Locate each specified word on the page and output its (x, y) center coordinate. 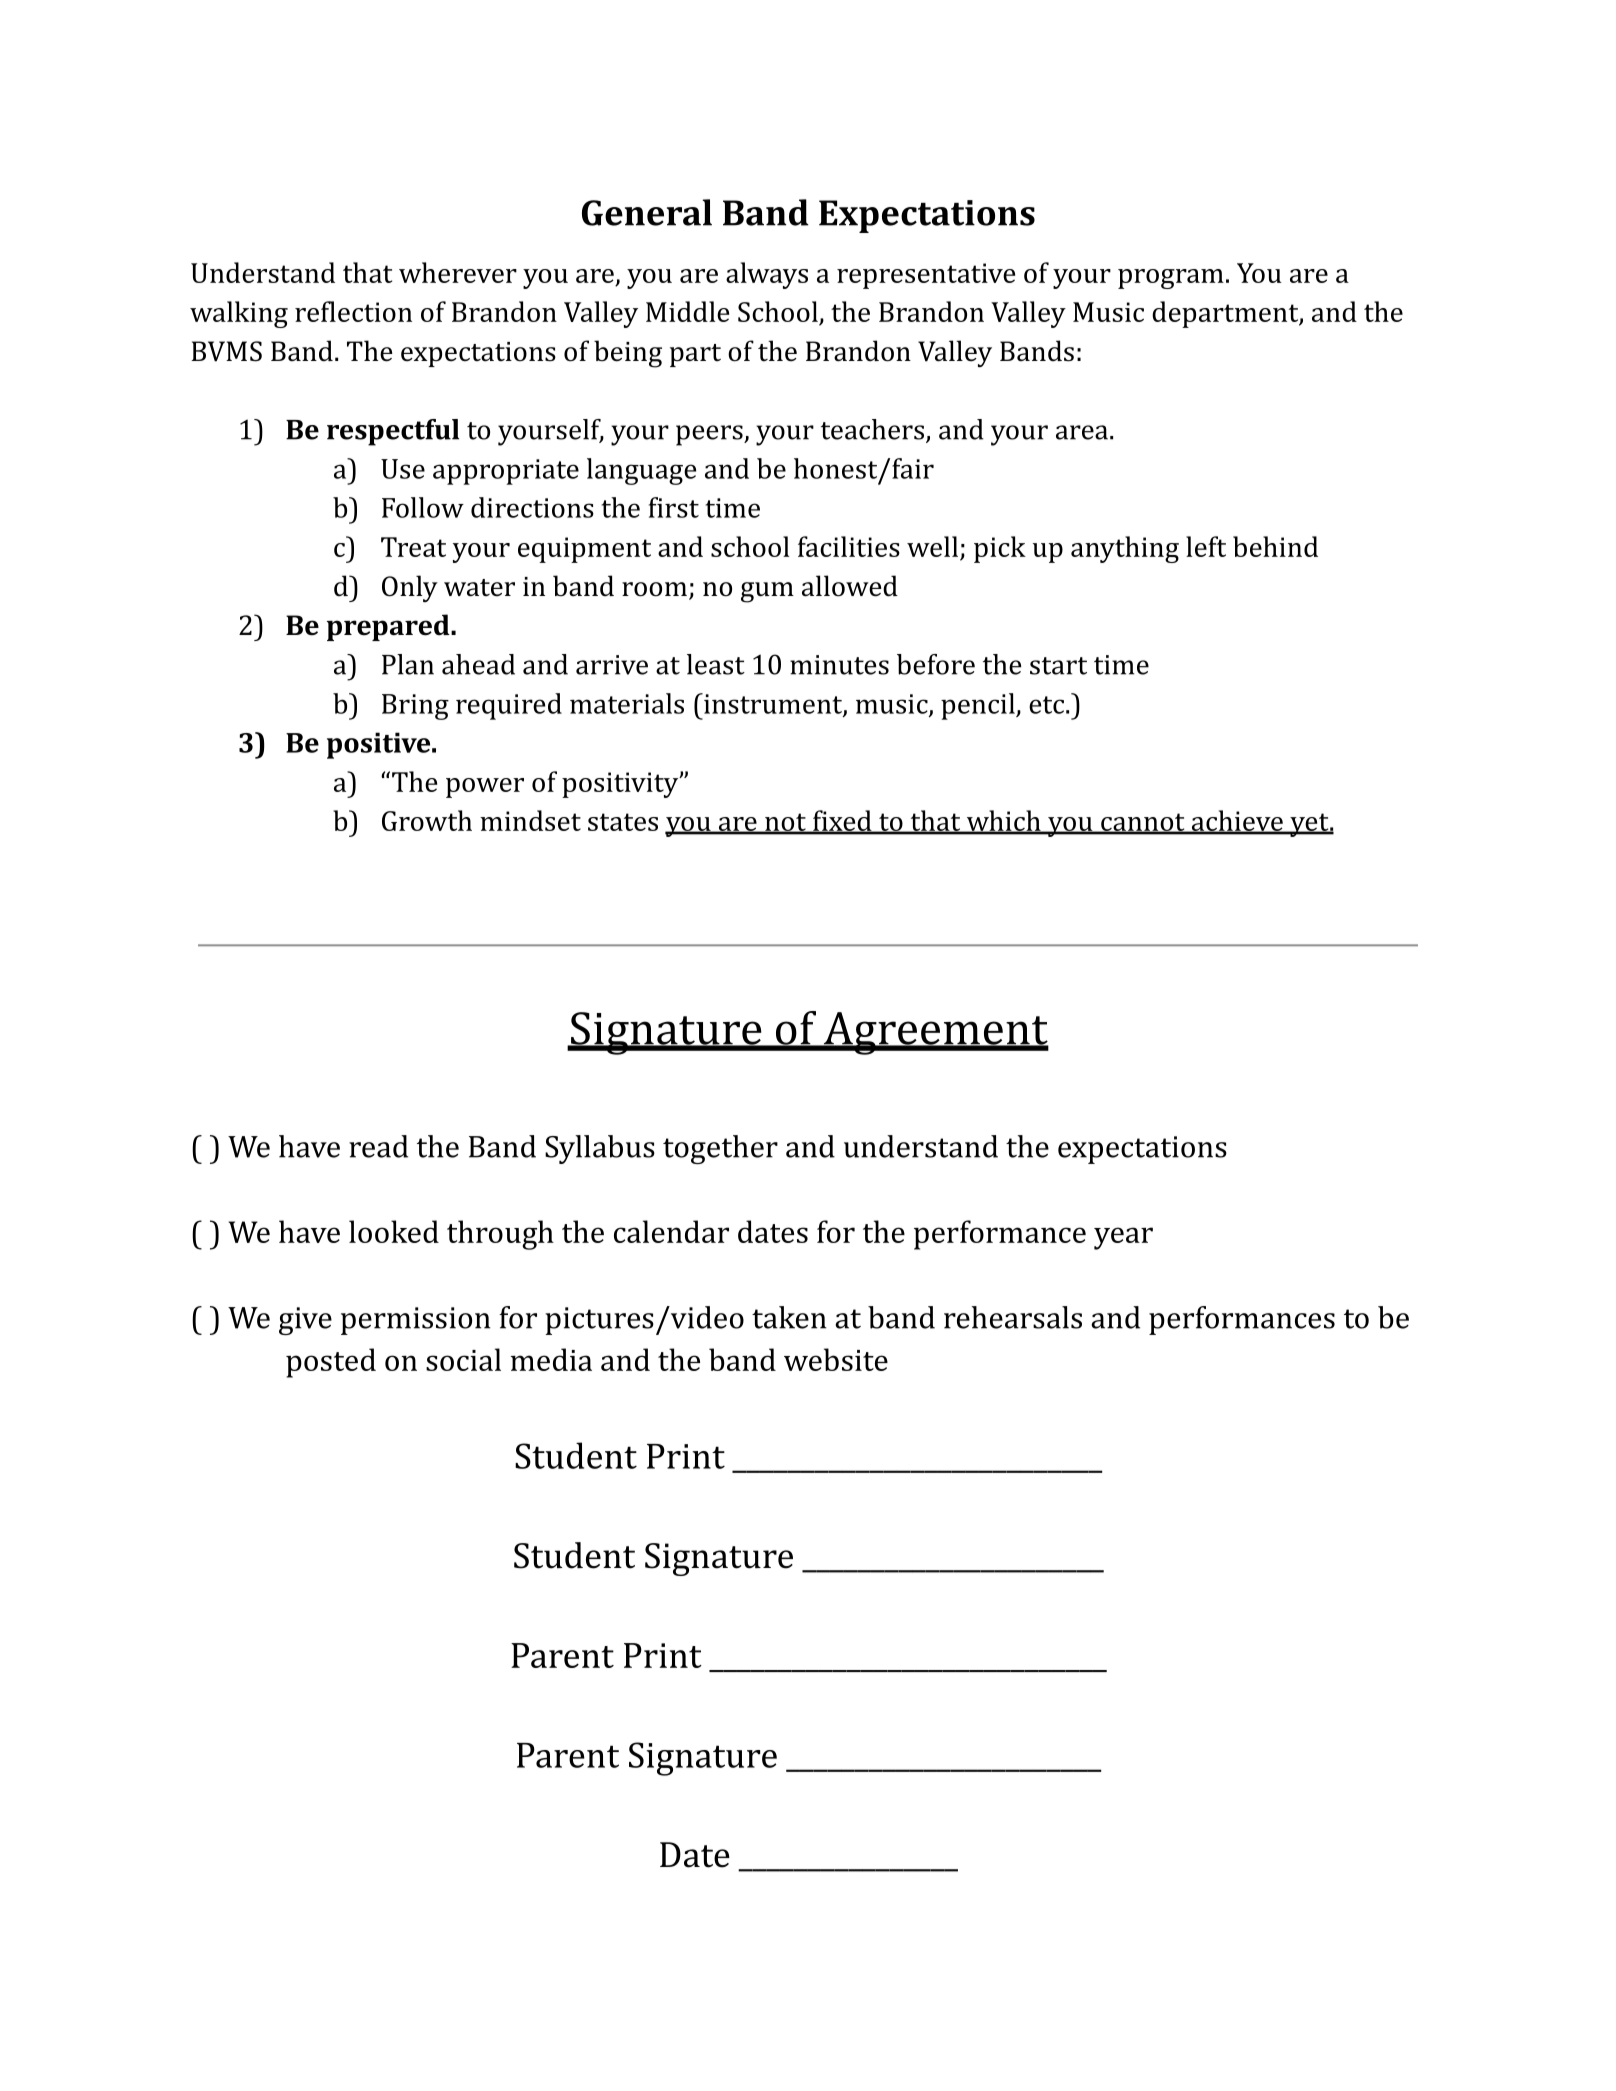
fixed (842, 822)
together (720, 1149)
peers (710, 435)
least (716, 664)
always (767, 275)
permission (415, 1321)
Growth (427, 820)
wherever (458, 272)
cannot (1143, 823)
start (1058, 666)
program (1171, 279)
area (1082, 432)
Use (403, 469)
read (378, 1146)
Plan (408, 664)
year (1123, 1238)
